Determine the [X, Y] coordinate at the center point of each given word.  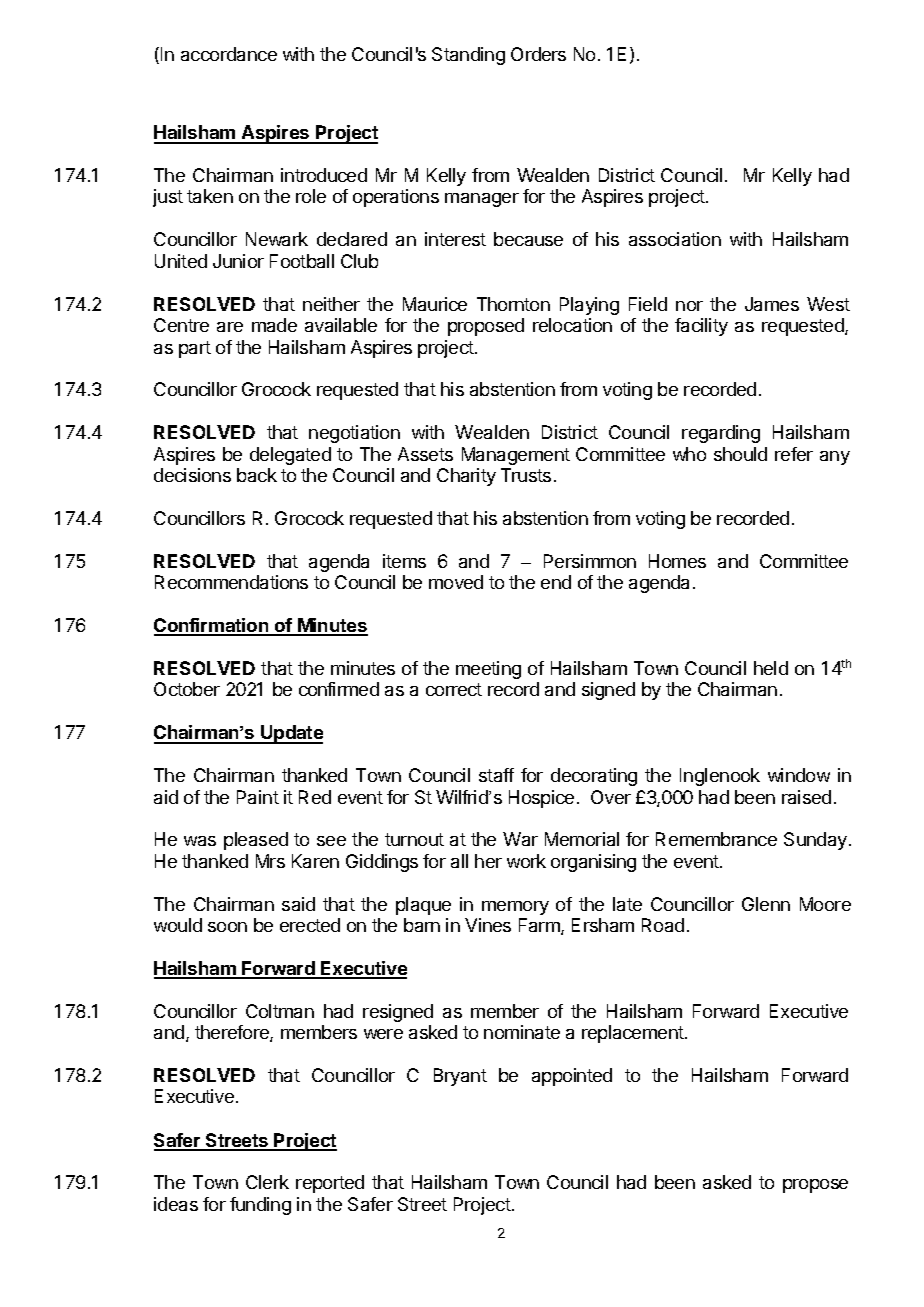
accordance [229, 54]
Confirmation [212, 626]
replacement [634, 1034]
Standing [468, 56]
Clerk [267, 1182]
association [675, 239]
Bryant [460, 1077]
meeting [488, 670]
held [771, 668]
